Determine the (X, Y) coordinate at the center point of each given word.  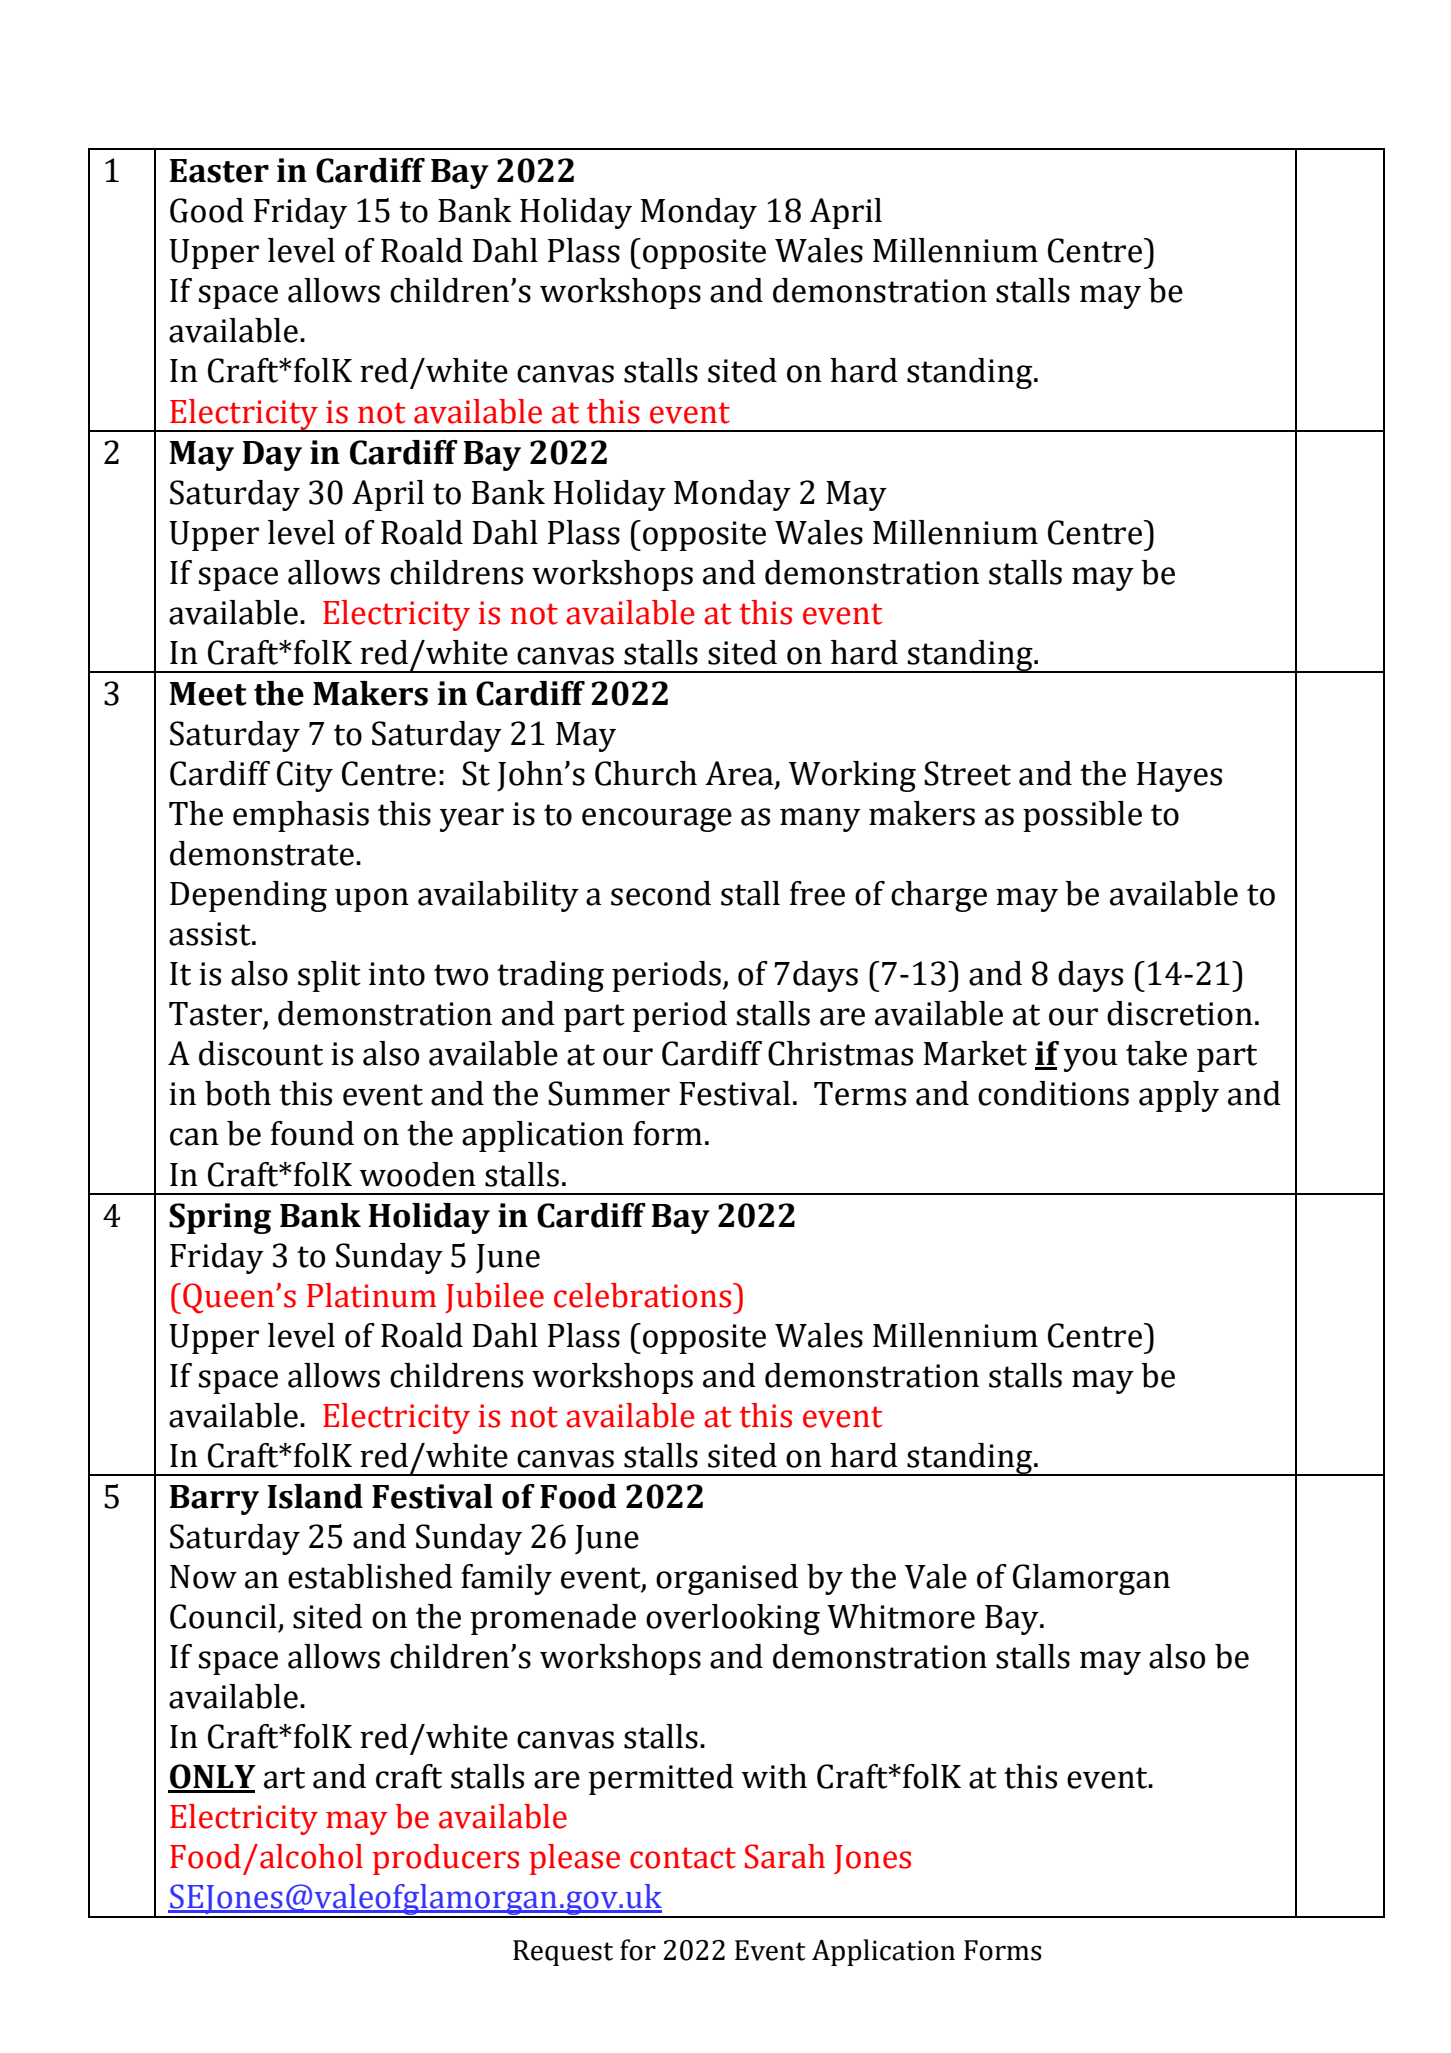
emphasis (301, 816)
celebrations (644, 1295)
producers (446, 1859)
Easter (219, 171)
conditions (1053, 1093)
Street (967, 773)
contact (683, 1858)
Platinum (372, 1295)
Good (207, 210)
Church (646, 773)
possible (1082, 816)
